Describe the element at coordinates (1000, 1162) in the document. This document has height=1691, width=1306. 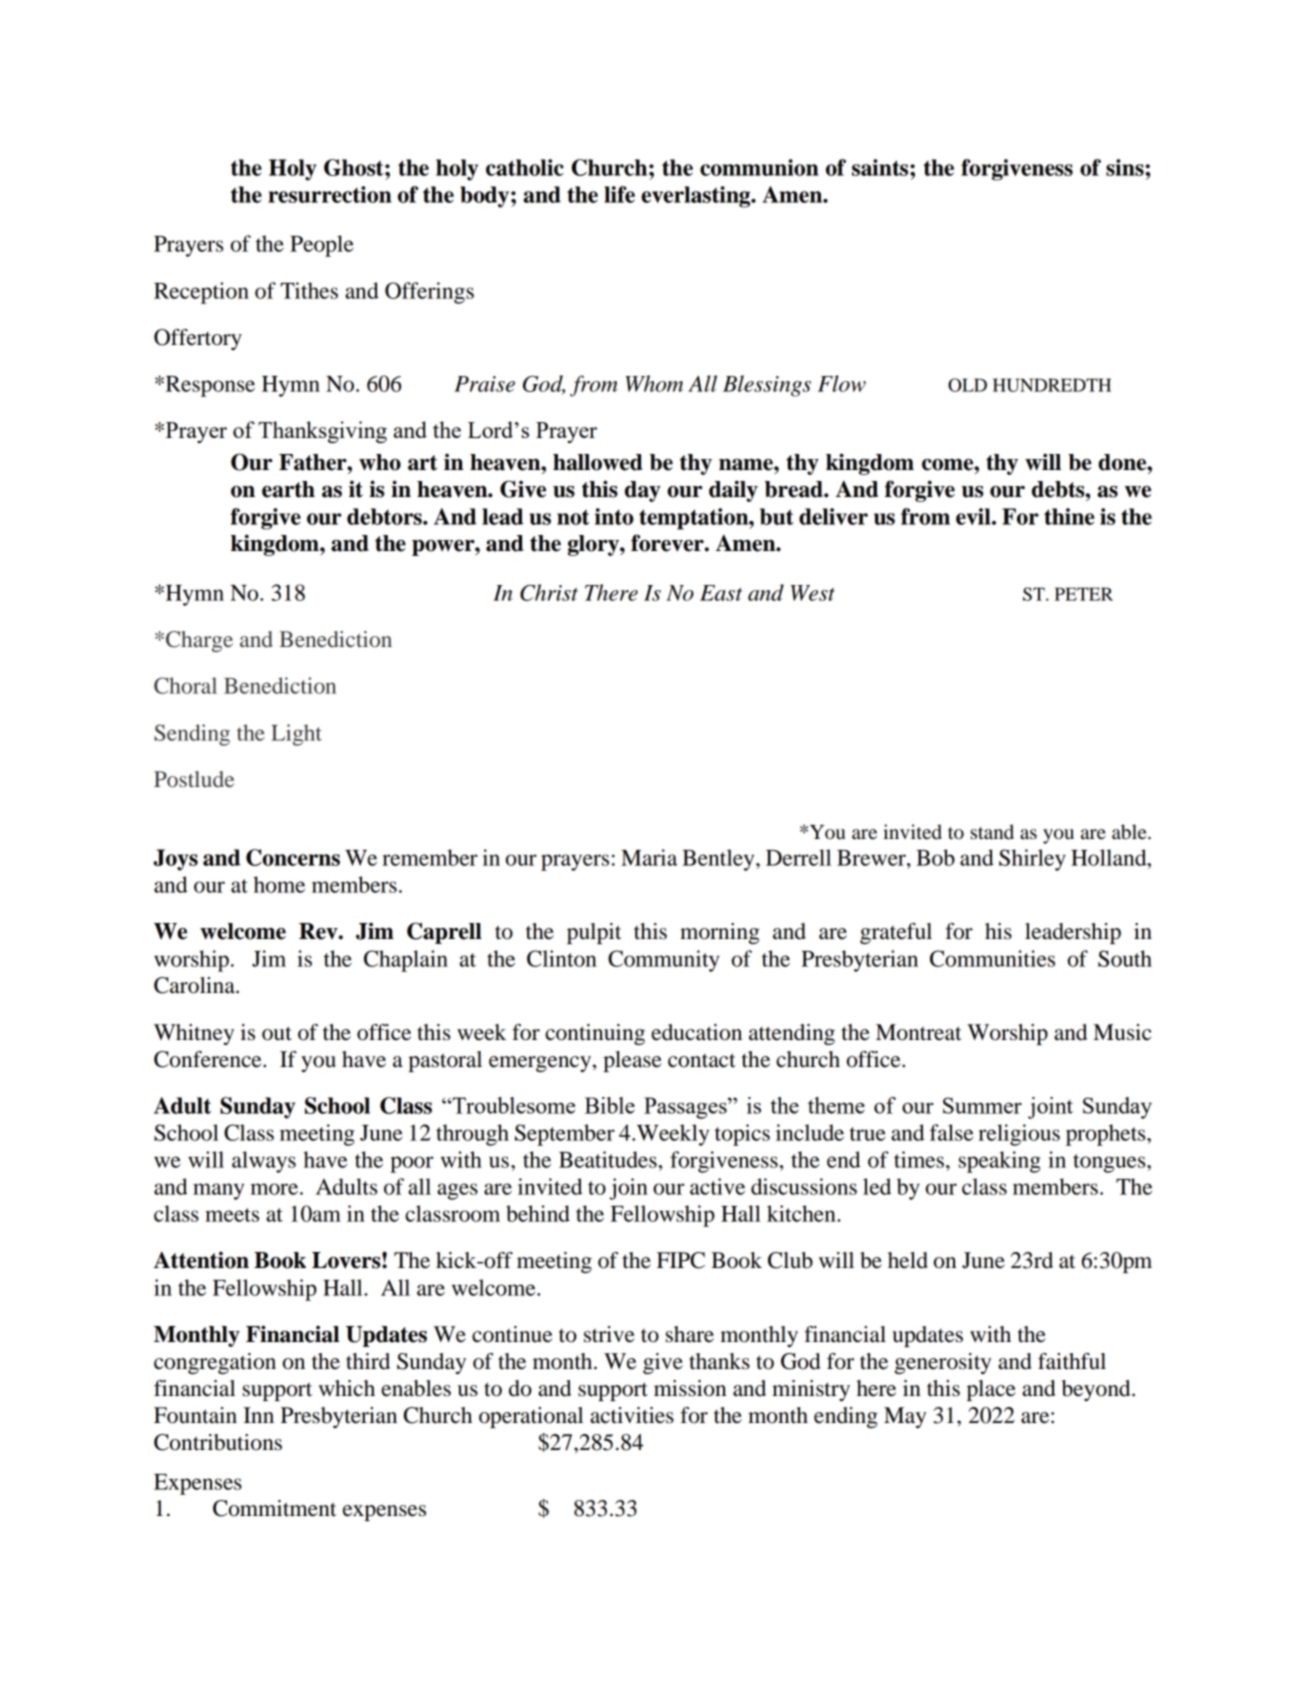
I see `speaking` at that location.
